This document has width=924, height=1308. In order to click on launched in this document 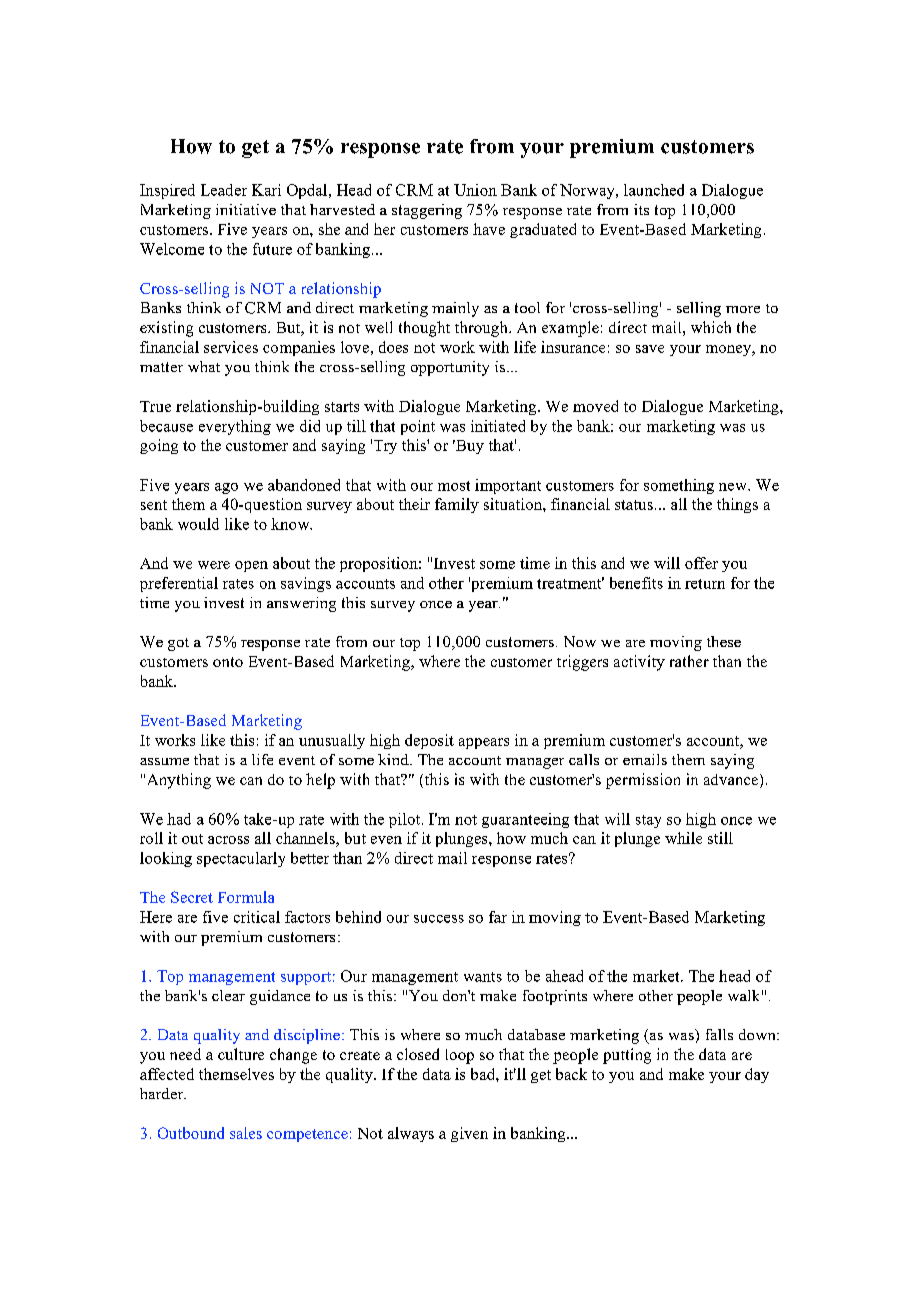, I will do `click(654, 190)`.
